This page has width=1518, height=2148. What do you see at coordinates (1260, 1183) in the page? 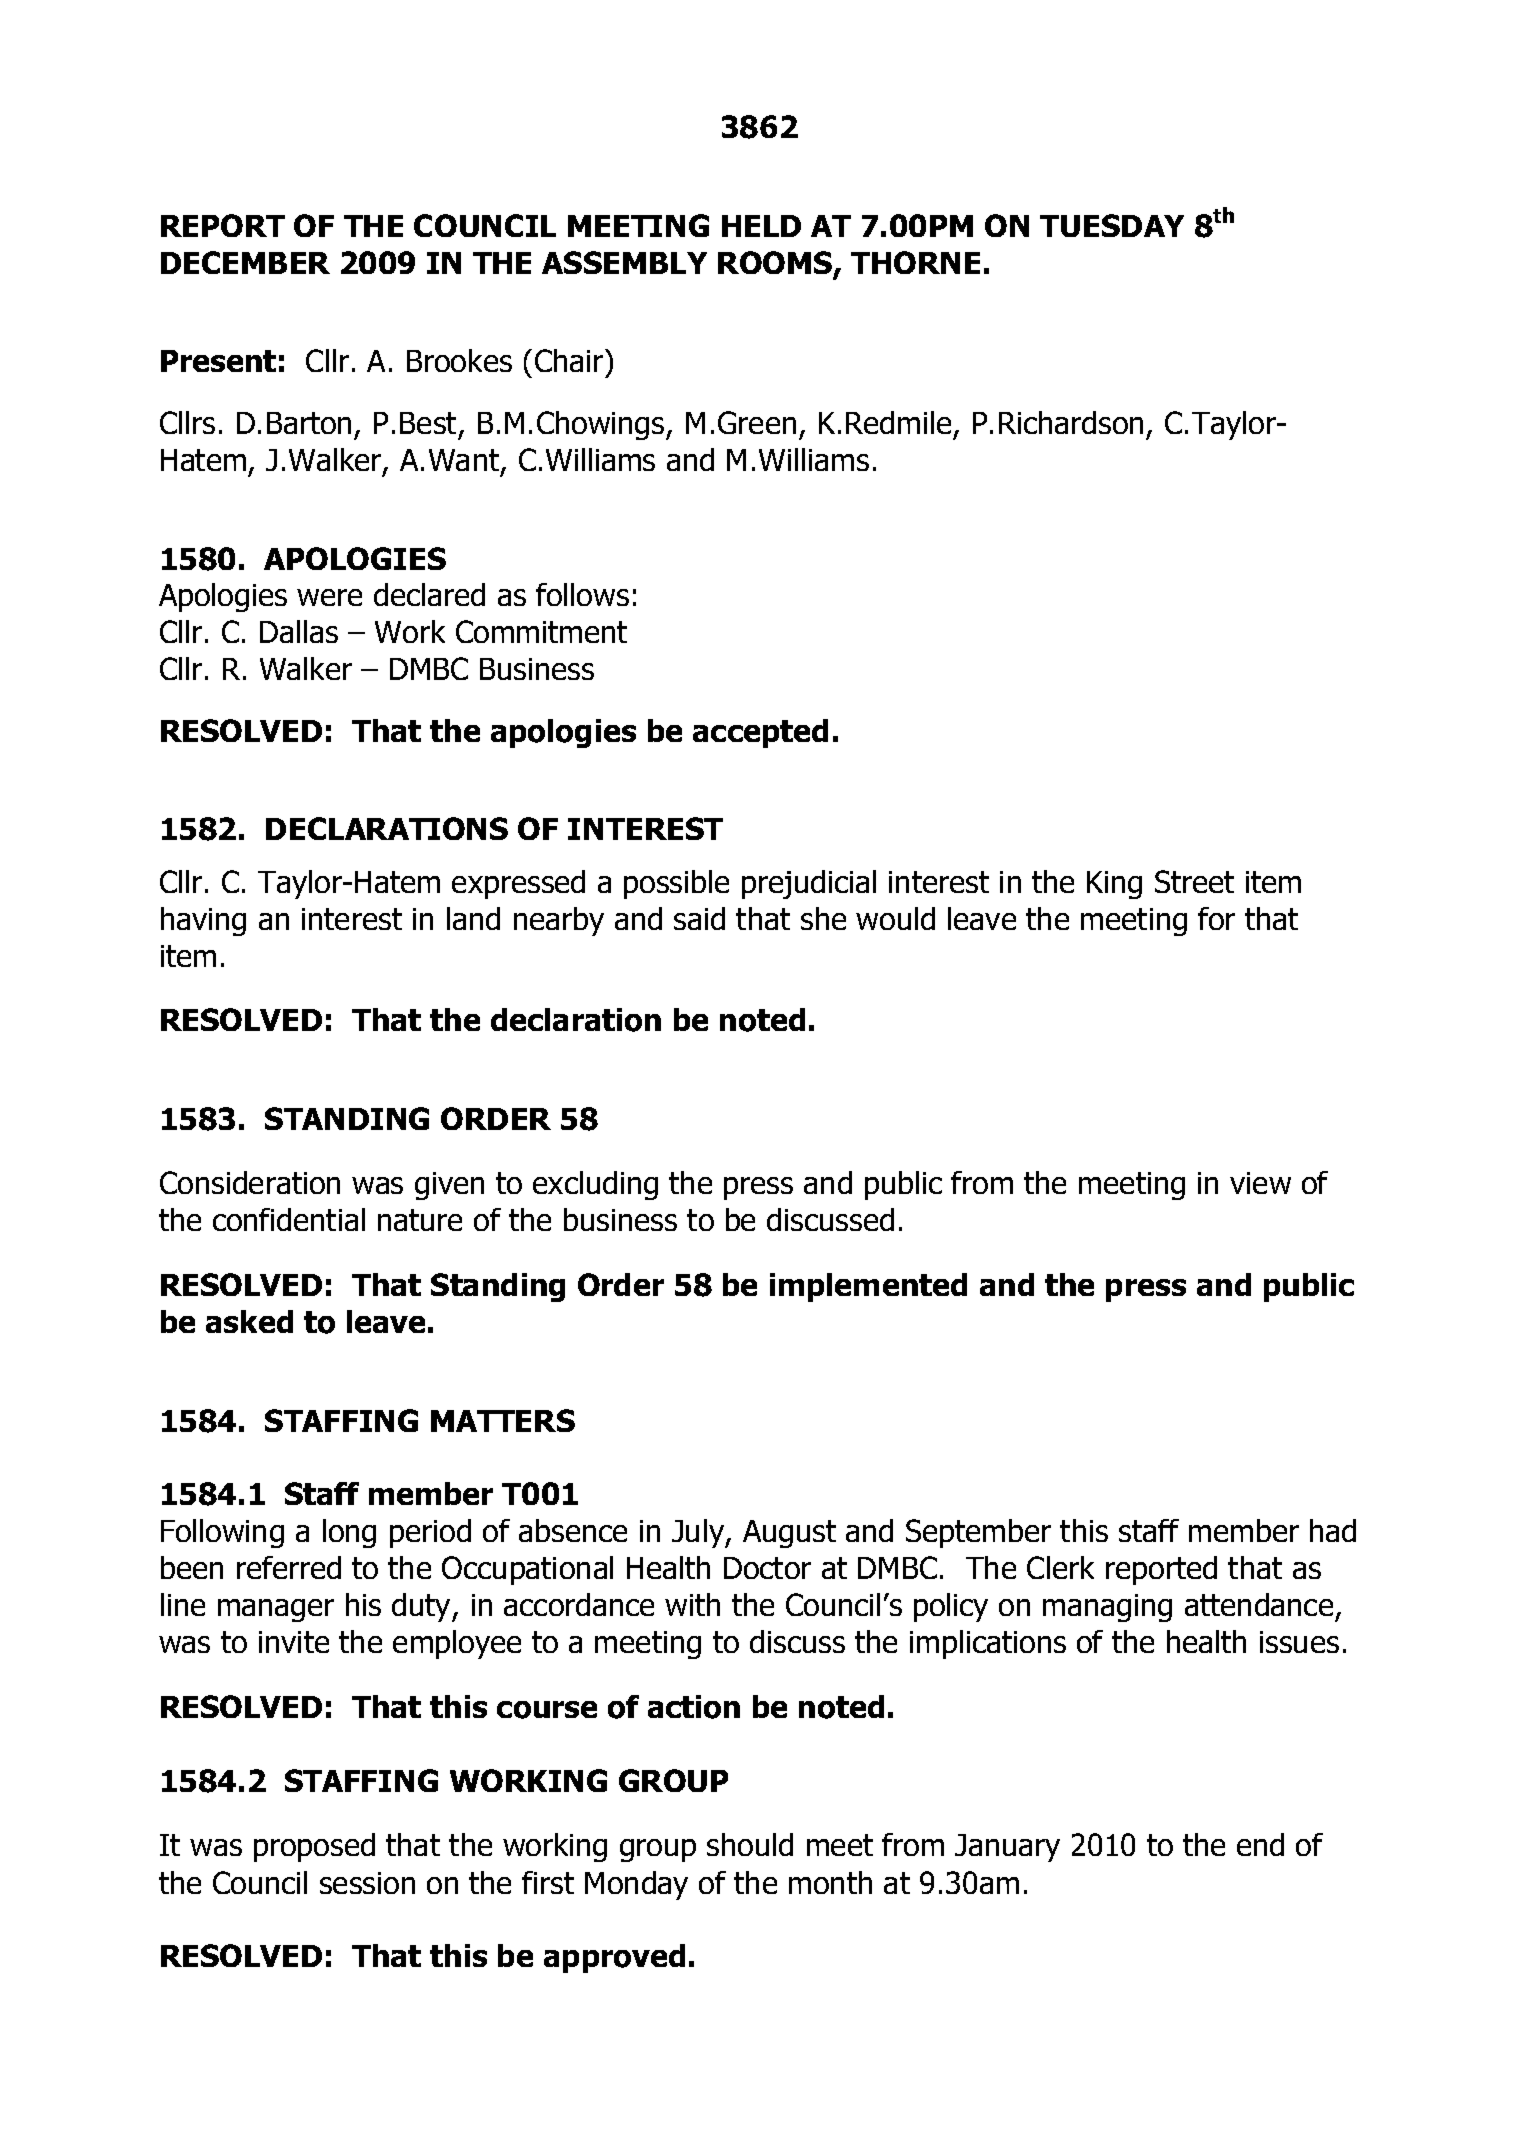
I see `view` at bounding box center [1260, 1183].
